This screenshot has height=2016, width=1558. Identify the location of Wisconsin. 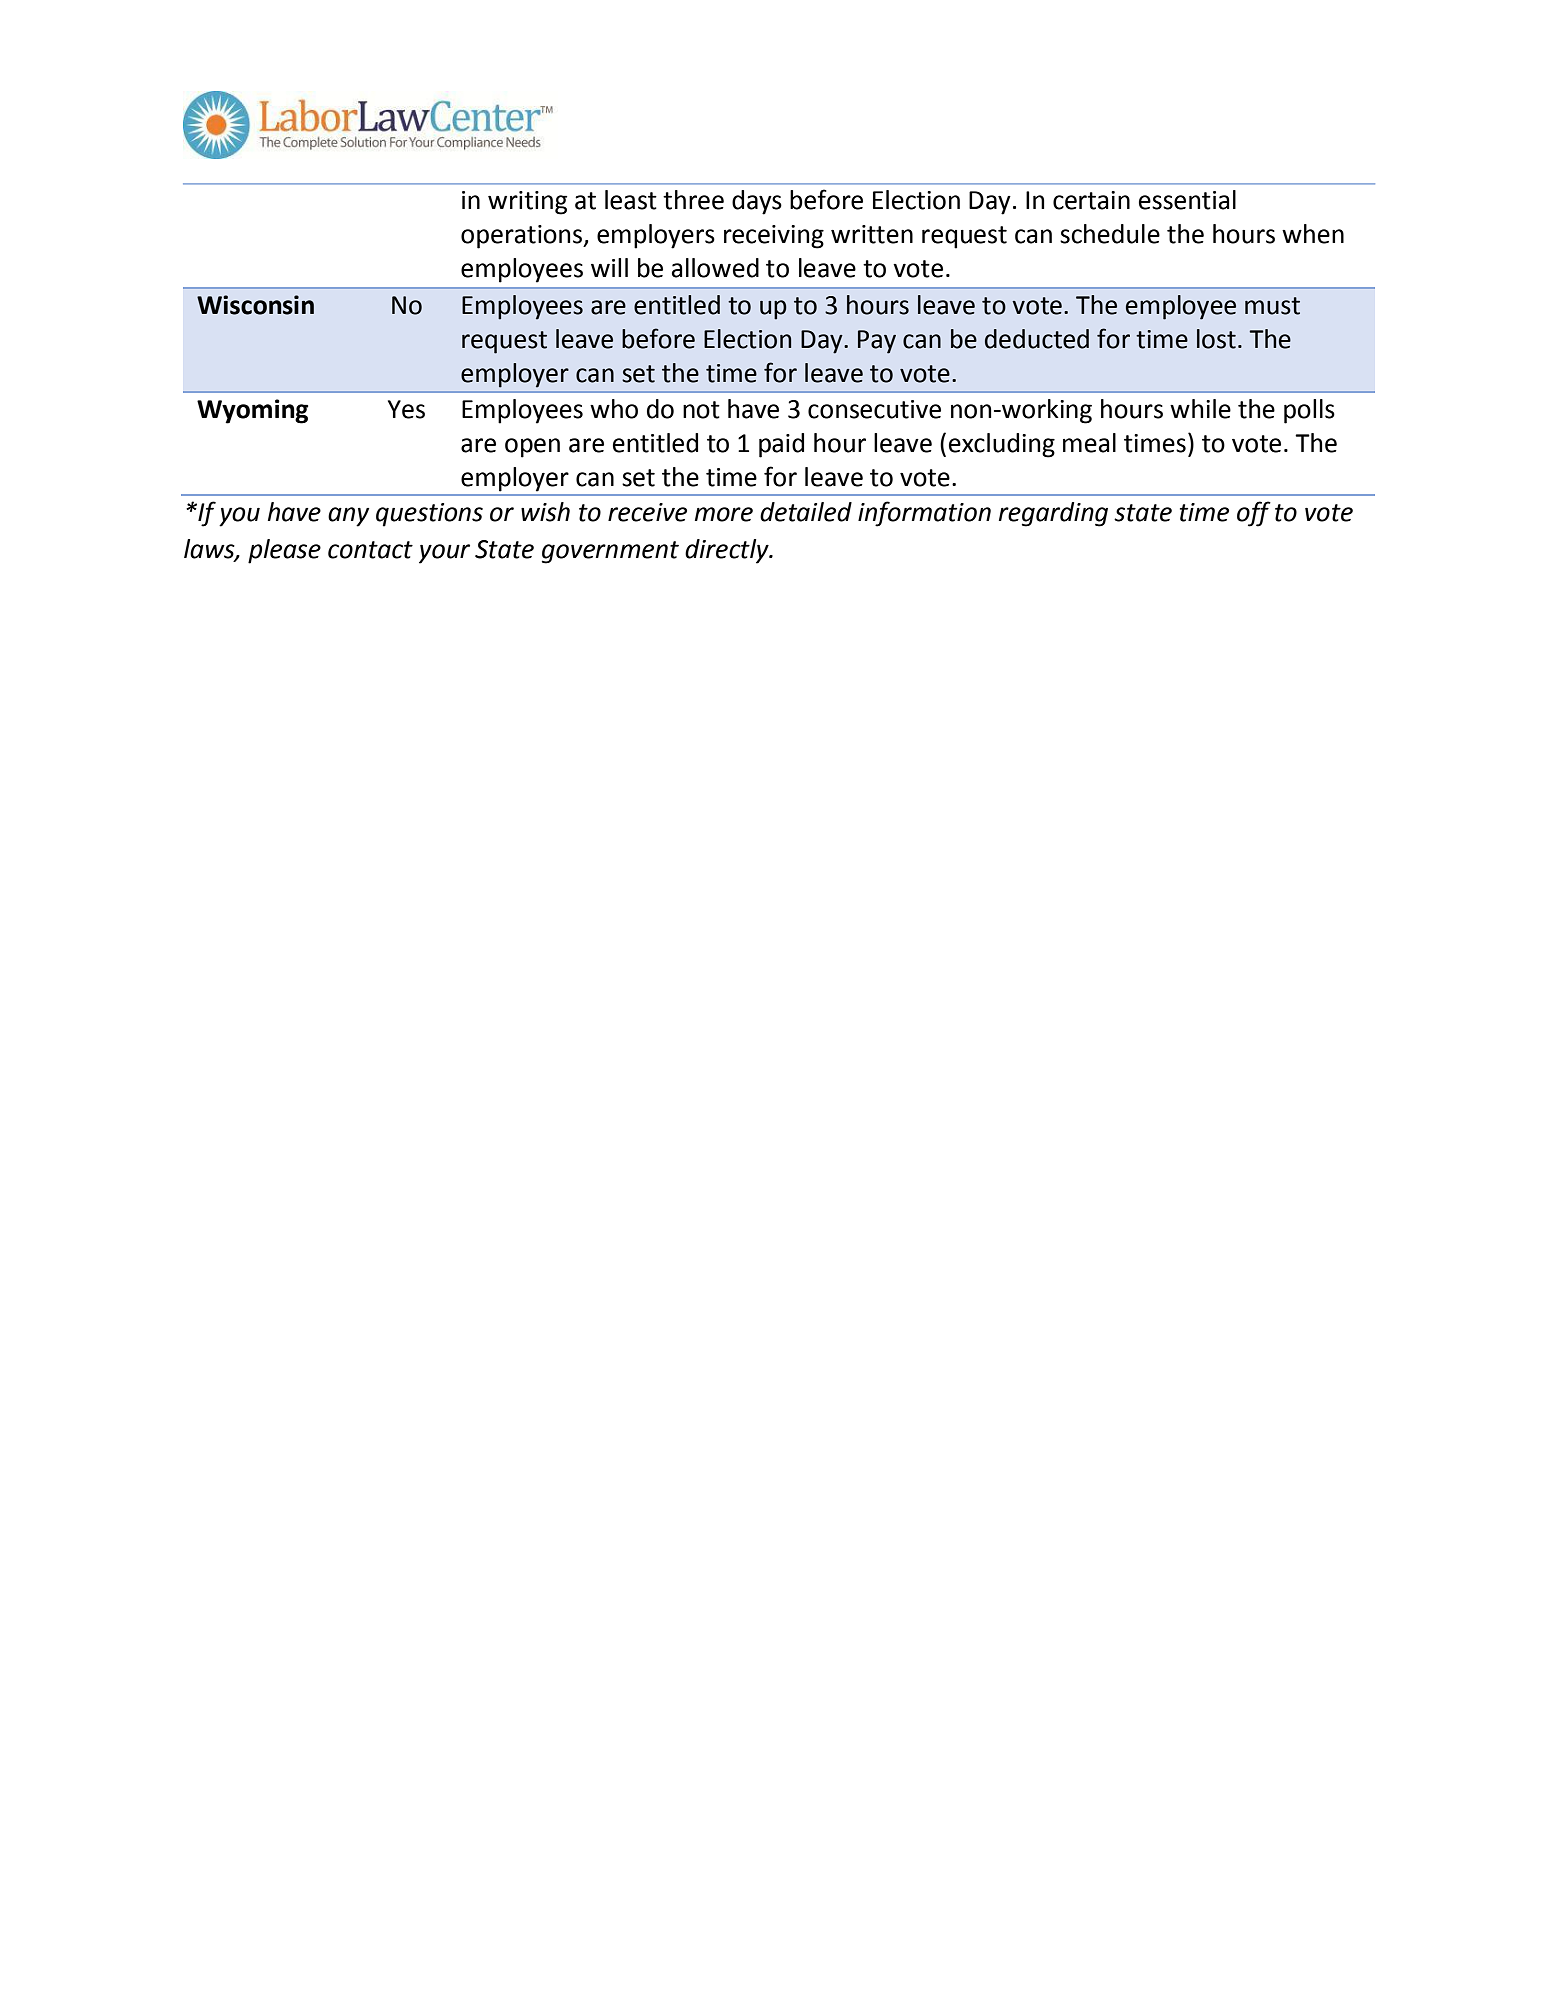
(255, 305).
